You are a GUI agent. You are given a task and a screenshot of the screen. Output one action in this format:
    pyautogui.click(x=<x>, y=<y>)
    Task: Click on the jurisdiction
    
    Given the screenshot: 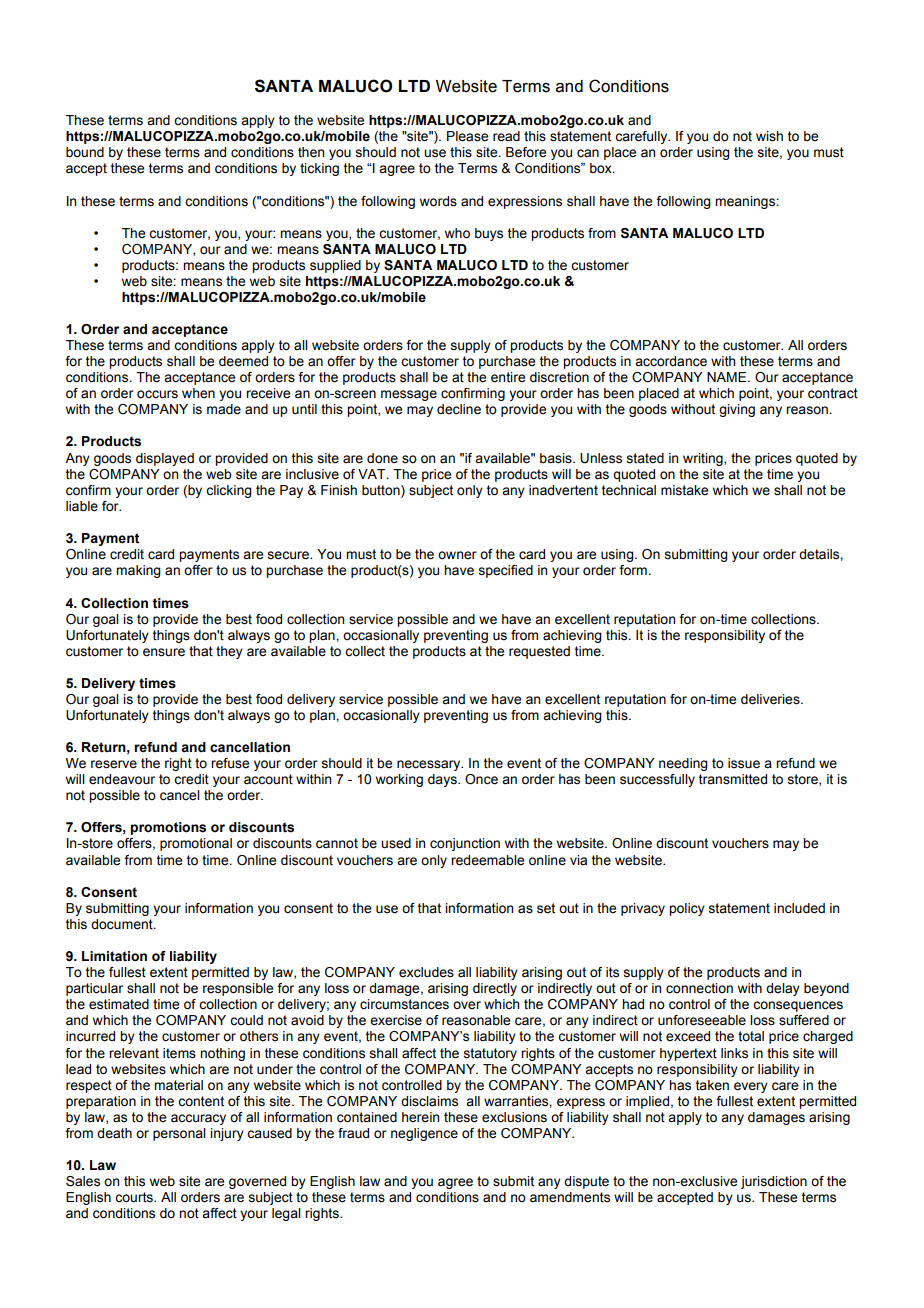 What is the action you would take?
    pyautogui.click(x=774, y=1182)
